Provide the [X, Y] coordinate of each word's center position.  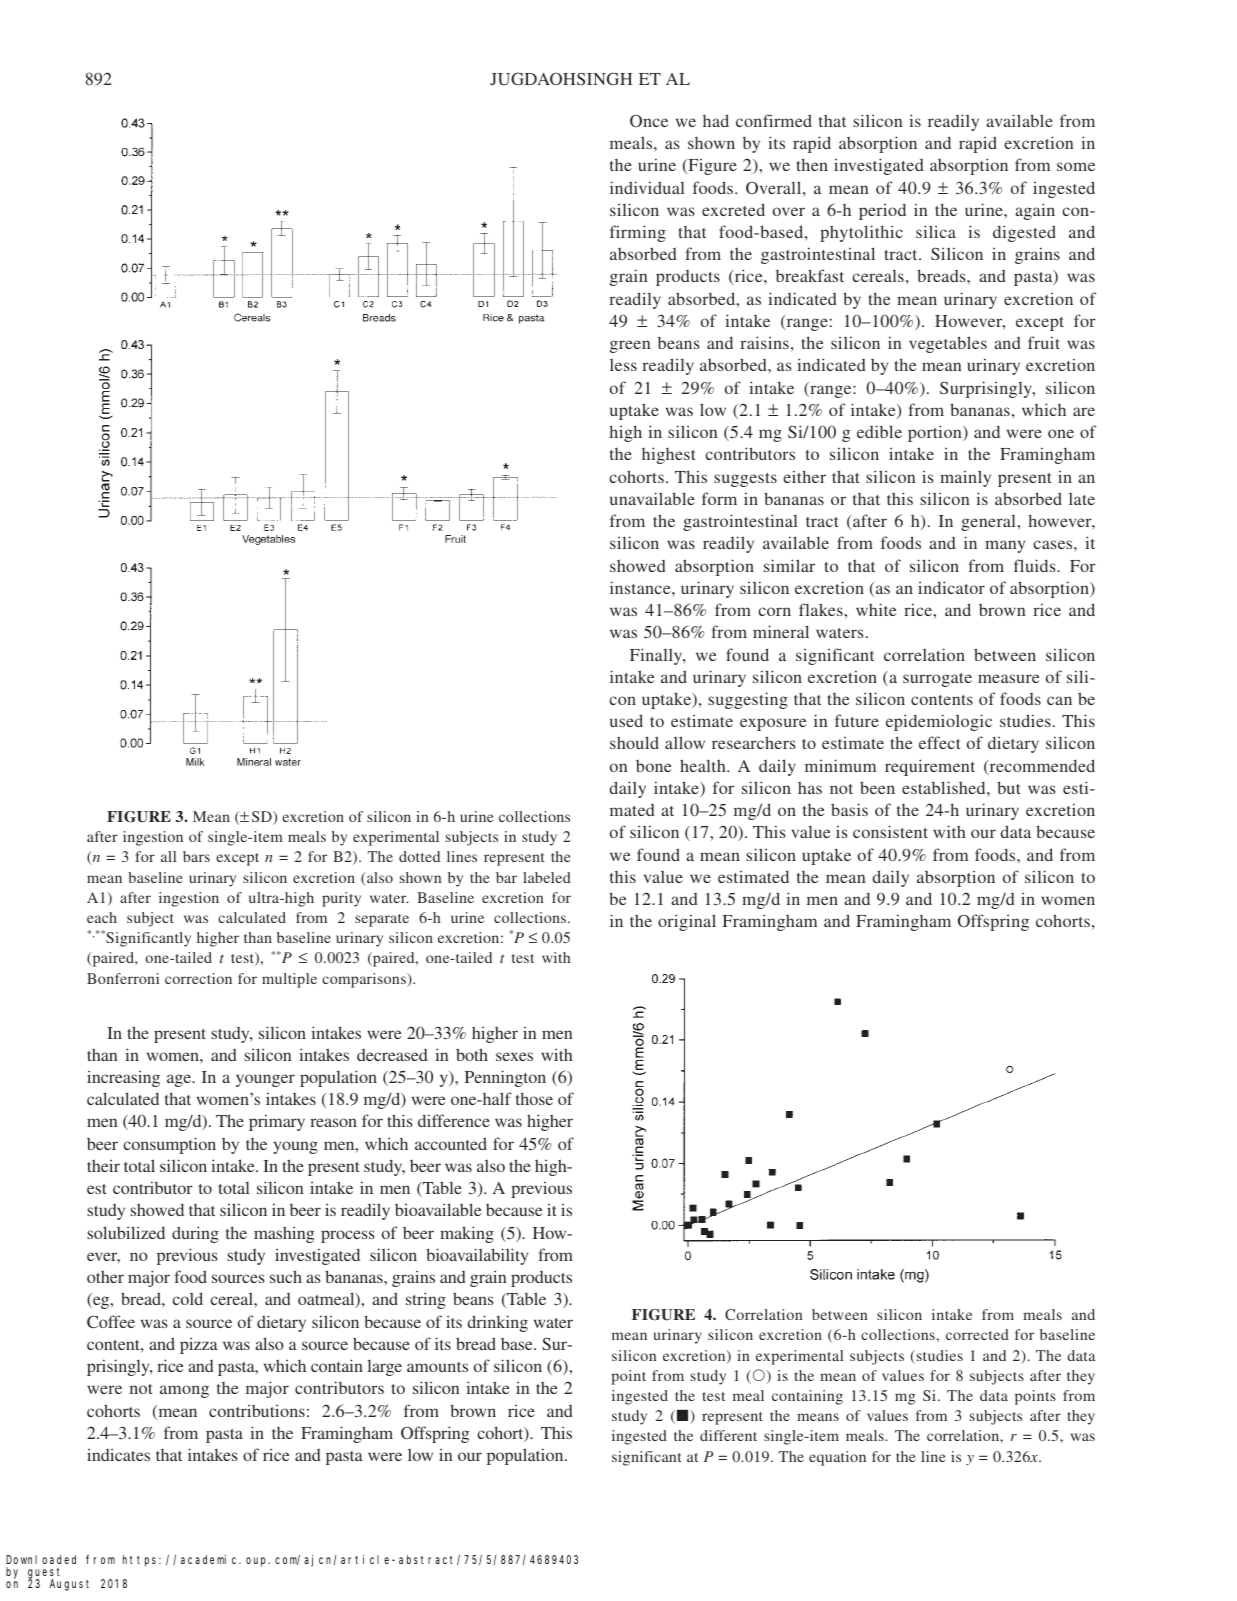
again [1035, 211]
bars [196, 856]
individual [647, 187]
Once [649, 120]
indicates [118, 1454]
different [728, 1435]
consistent [890, 831]
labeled [547, 877]
